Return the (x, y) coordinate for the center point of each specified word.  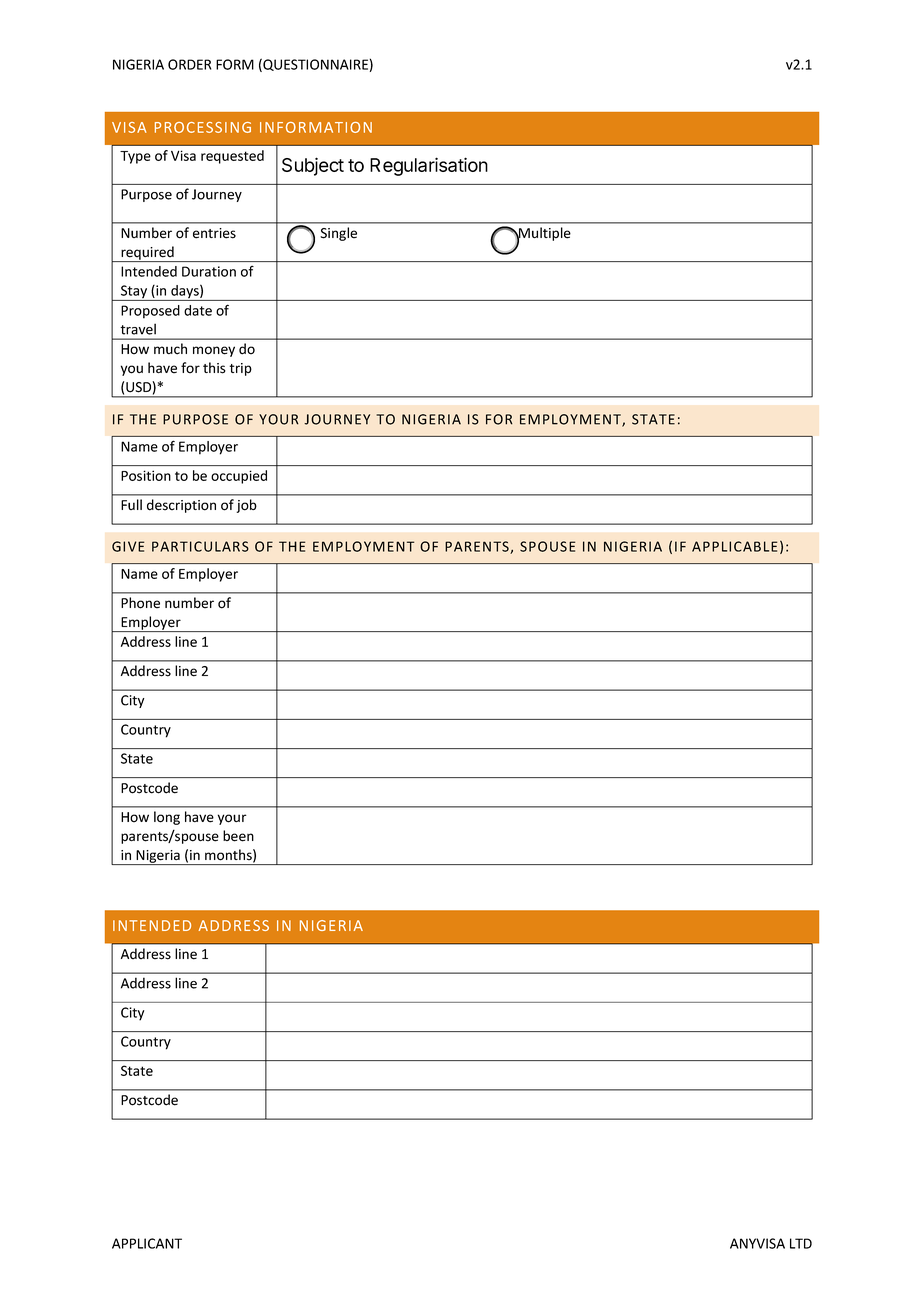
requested (232, 157)
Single (338, 234)
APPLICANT (147, 1243)
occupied (239, 477)
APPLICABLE (734, 546)
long (167, 818)
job (246, 506)
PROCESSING (203, 127)
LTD (801, 1243)
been (238, 836)
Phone (140, 603)
